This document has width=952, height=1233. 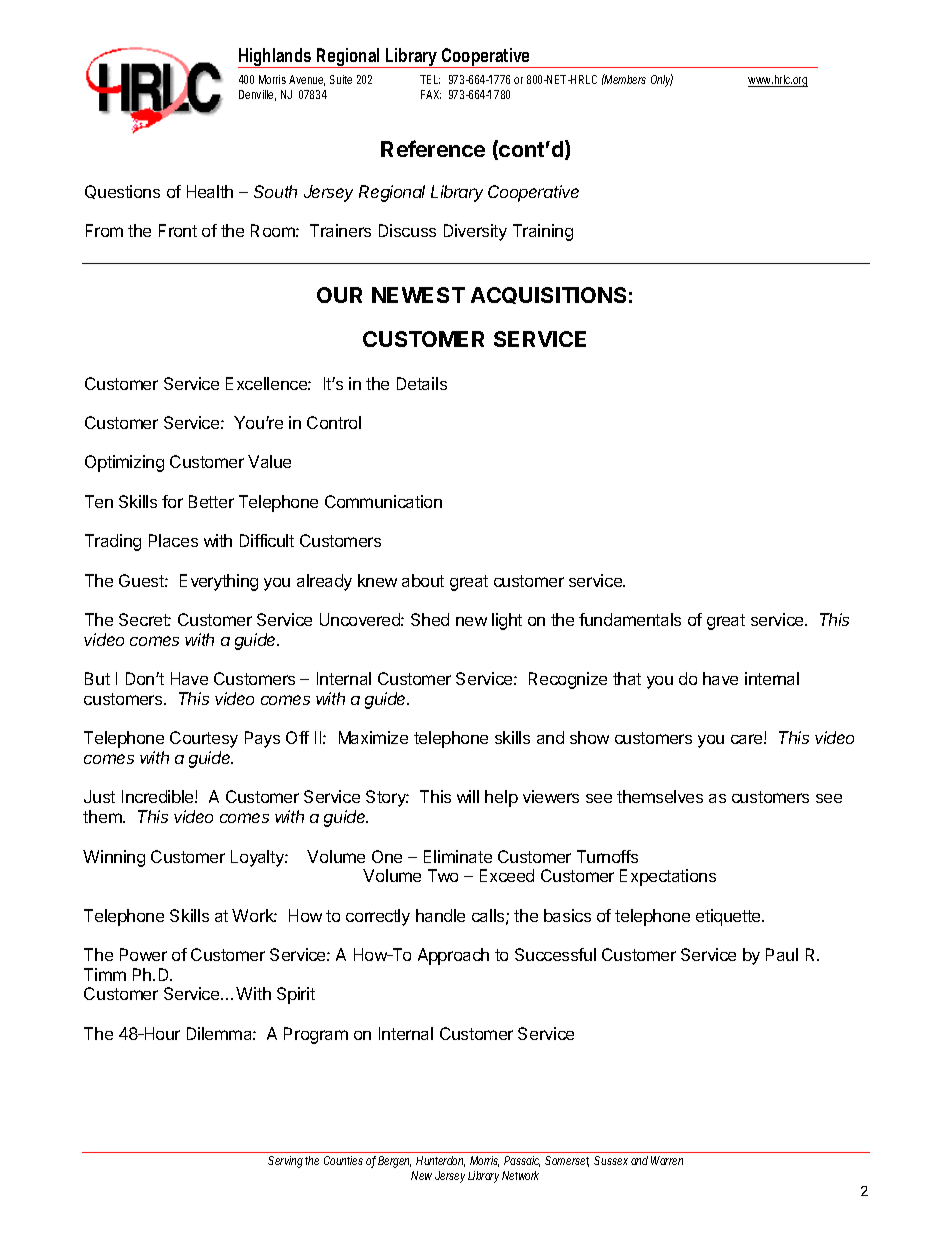 I want to click on Hunterdon, so click(x=440, y=1161).
